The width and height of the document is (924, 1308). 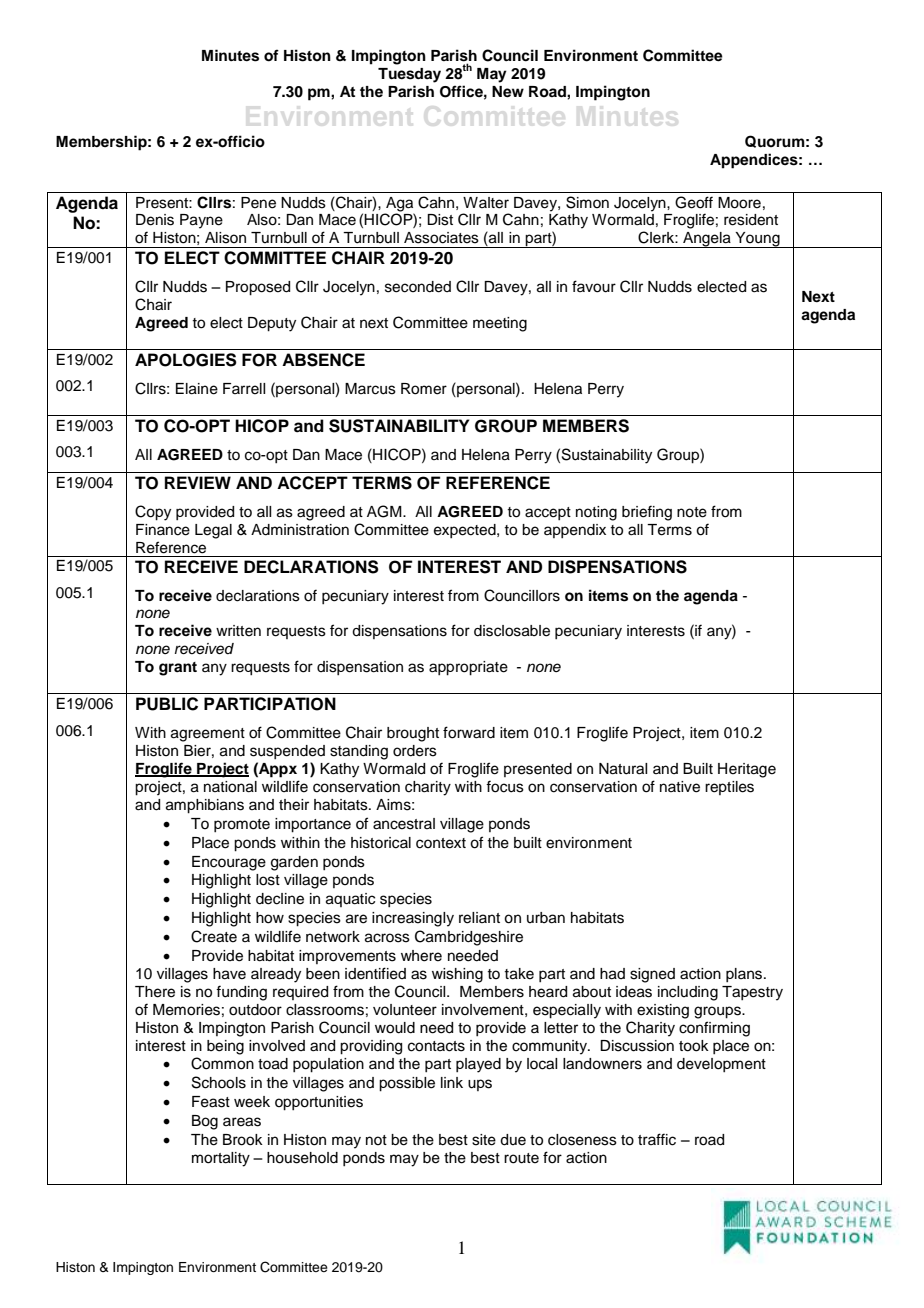 I want to click on favour, so click(x=594, y=286).
